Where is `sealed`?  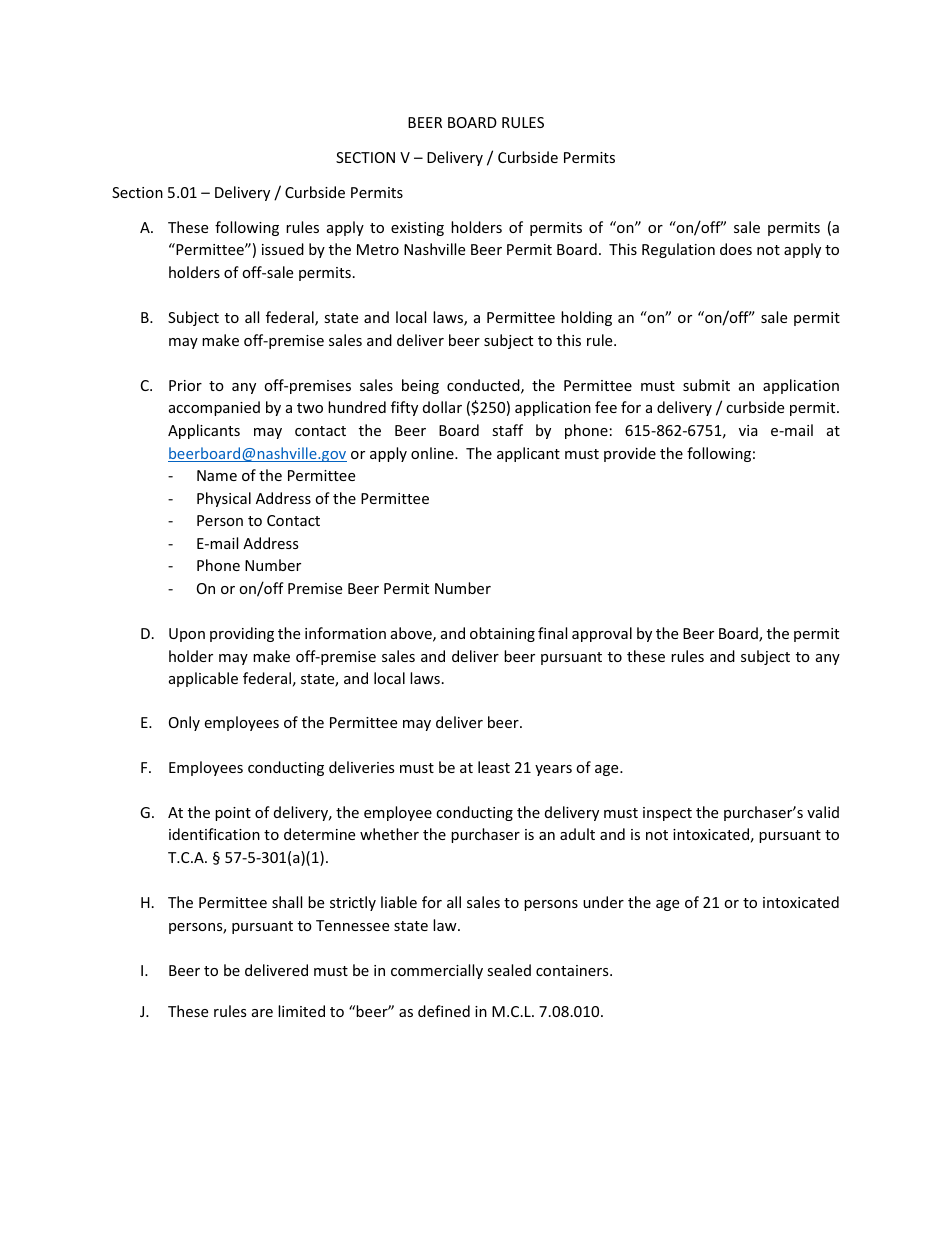 sealed is located at coordinates (509, 970).
